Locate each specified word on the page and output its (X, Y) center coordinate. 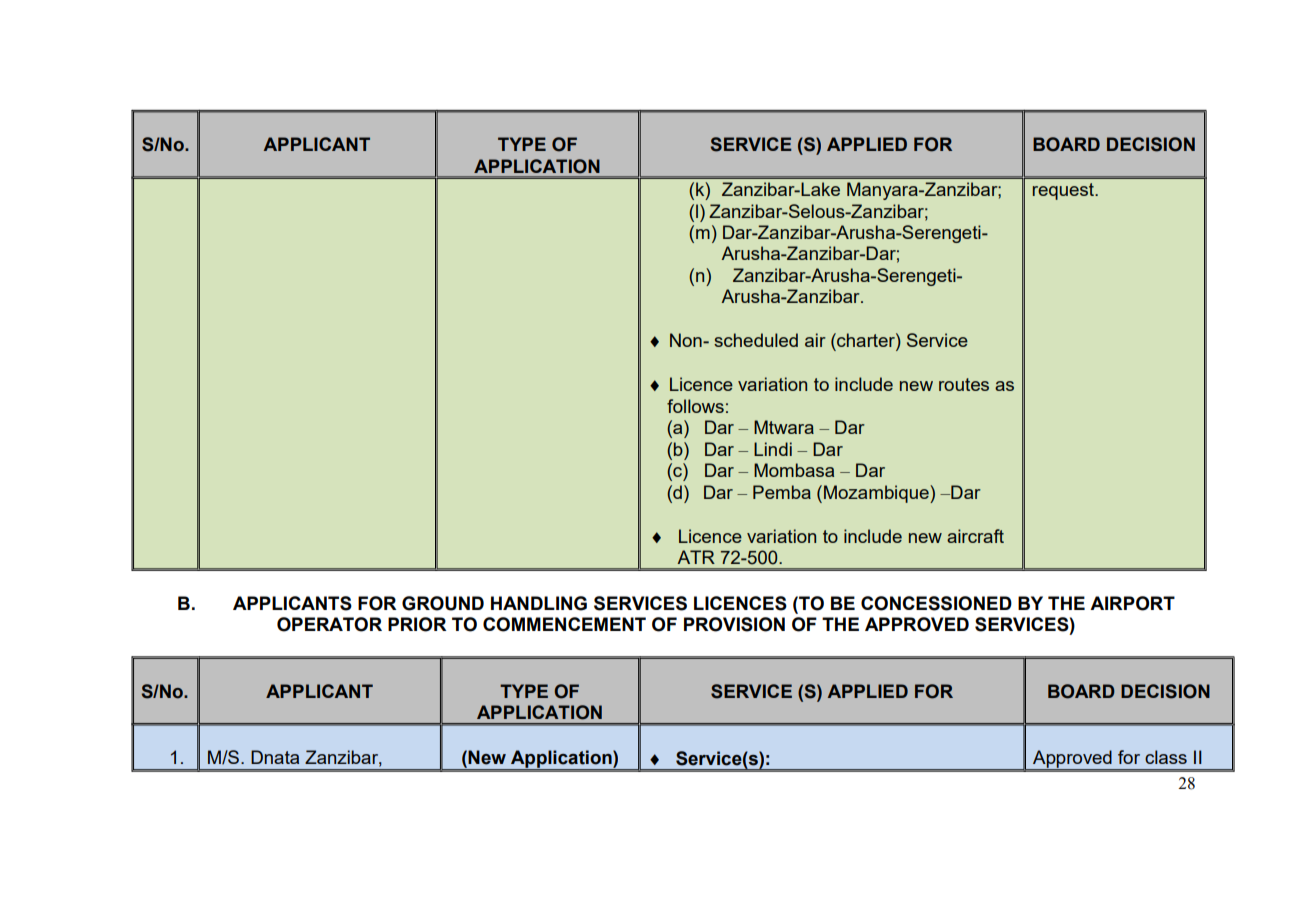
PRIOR (417, 624)
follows (695, 406)
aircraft (975, 536)
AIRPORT (1132, 603)
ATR (696, 557)
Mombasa (794, 470)
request (1064, 191)
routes (964, 384)
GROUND (443, 603)
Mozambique (877, 494)
